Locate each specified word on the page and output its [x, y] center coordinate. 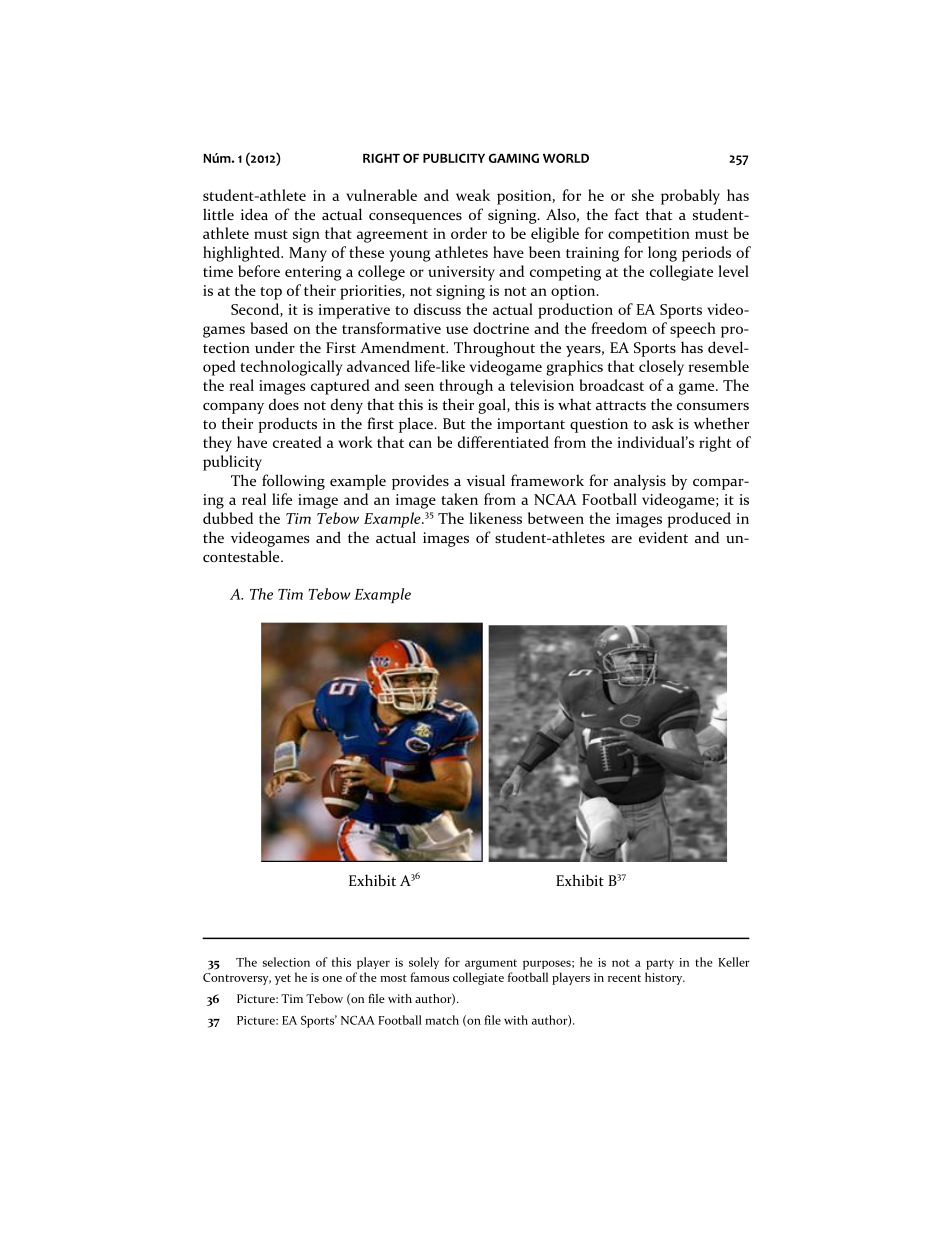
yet [283, 979]
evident [663, 537]
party [660, 964]
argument [491, 964]
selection [286, 962]
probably [690, 197]
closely [661, 368]
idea [254, 214]
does [284, 404]
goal [493, 406]
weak [473, 195]
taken [459, 499]
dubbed [228, 518]
